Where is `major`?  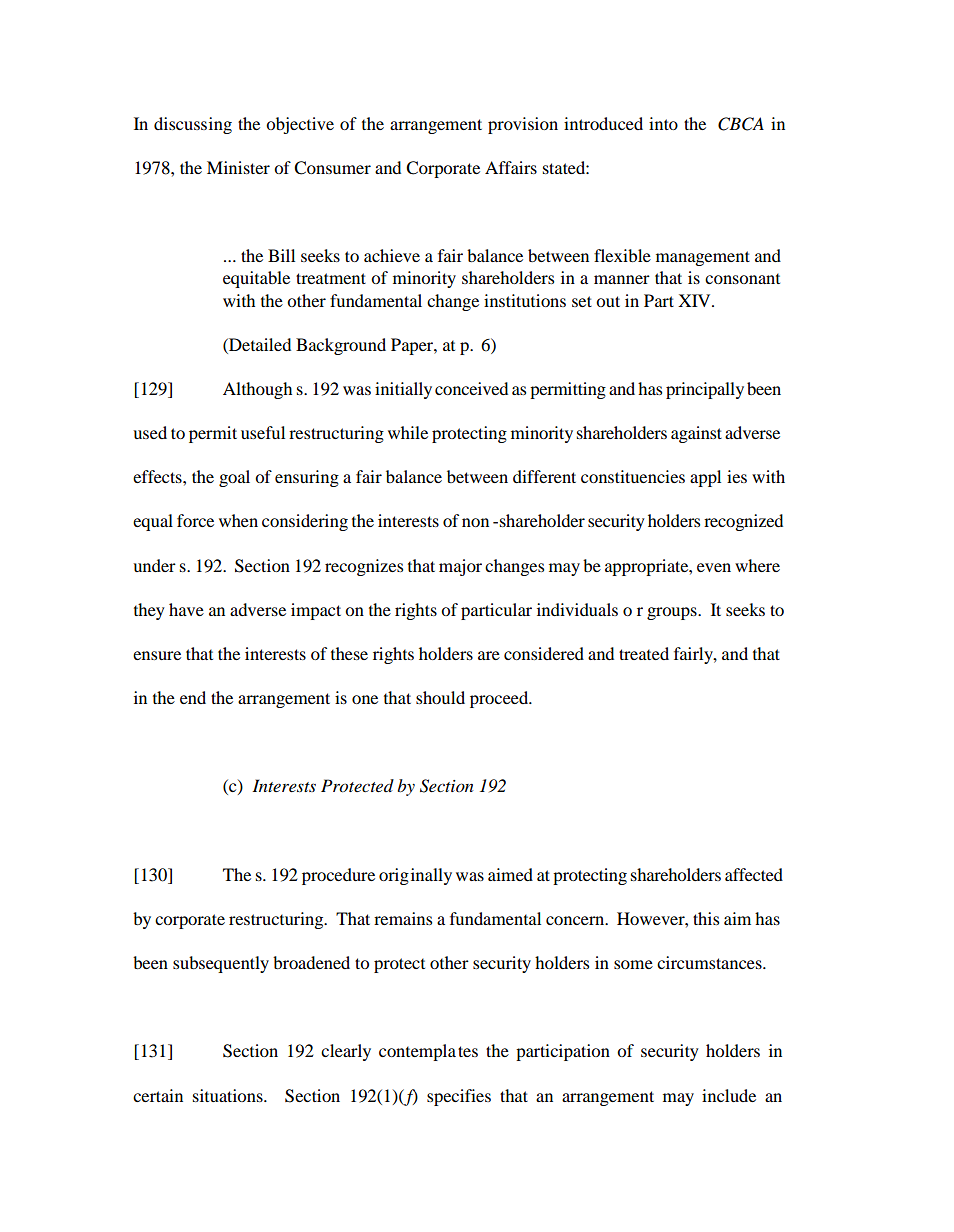 major is located at coordinates (460, 567).
